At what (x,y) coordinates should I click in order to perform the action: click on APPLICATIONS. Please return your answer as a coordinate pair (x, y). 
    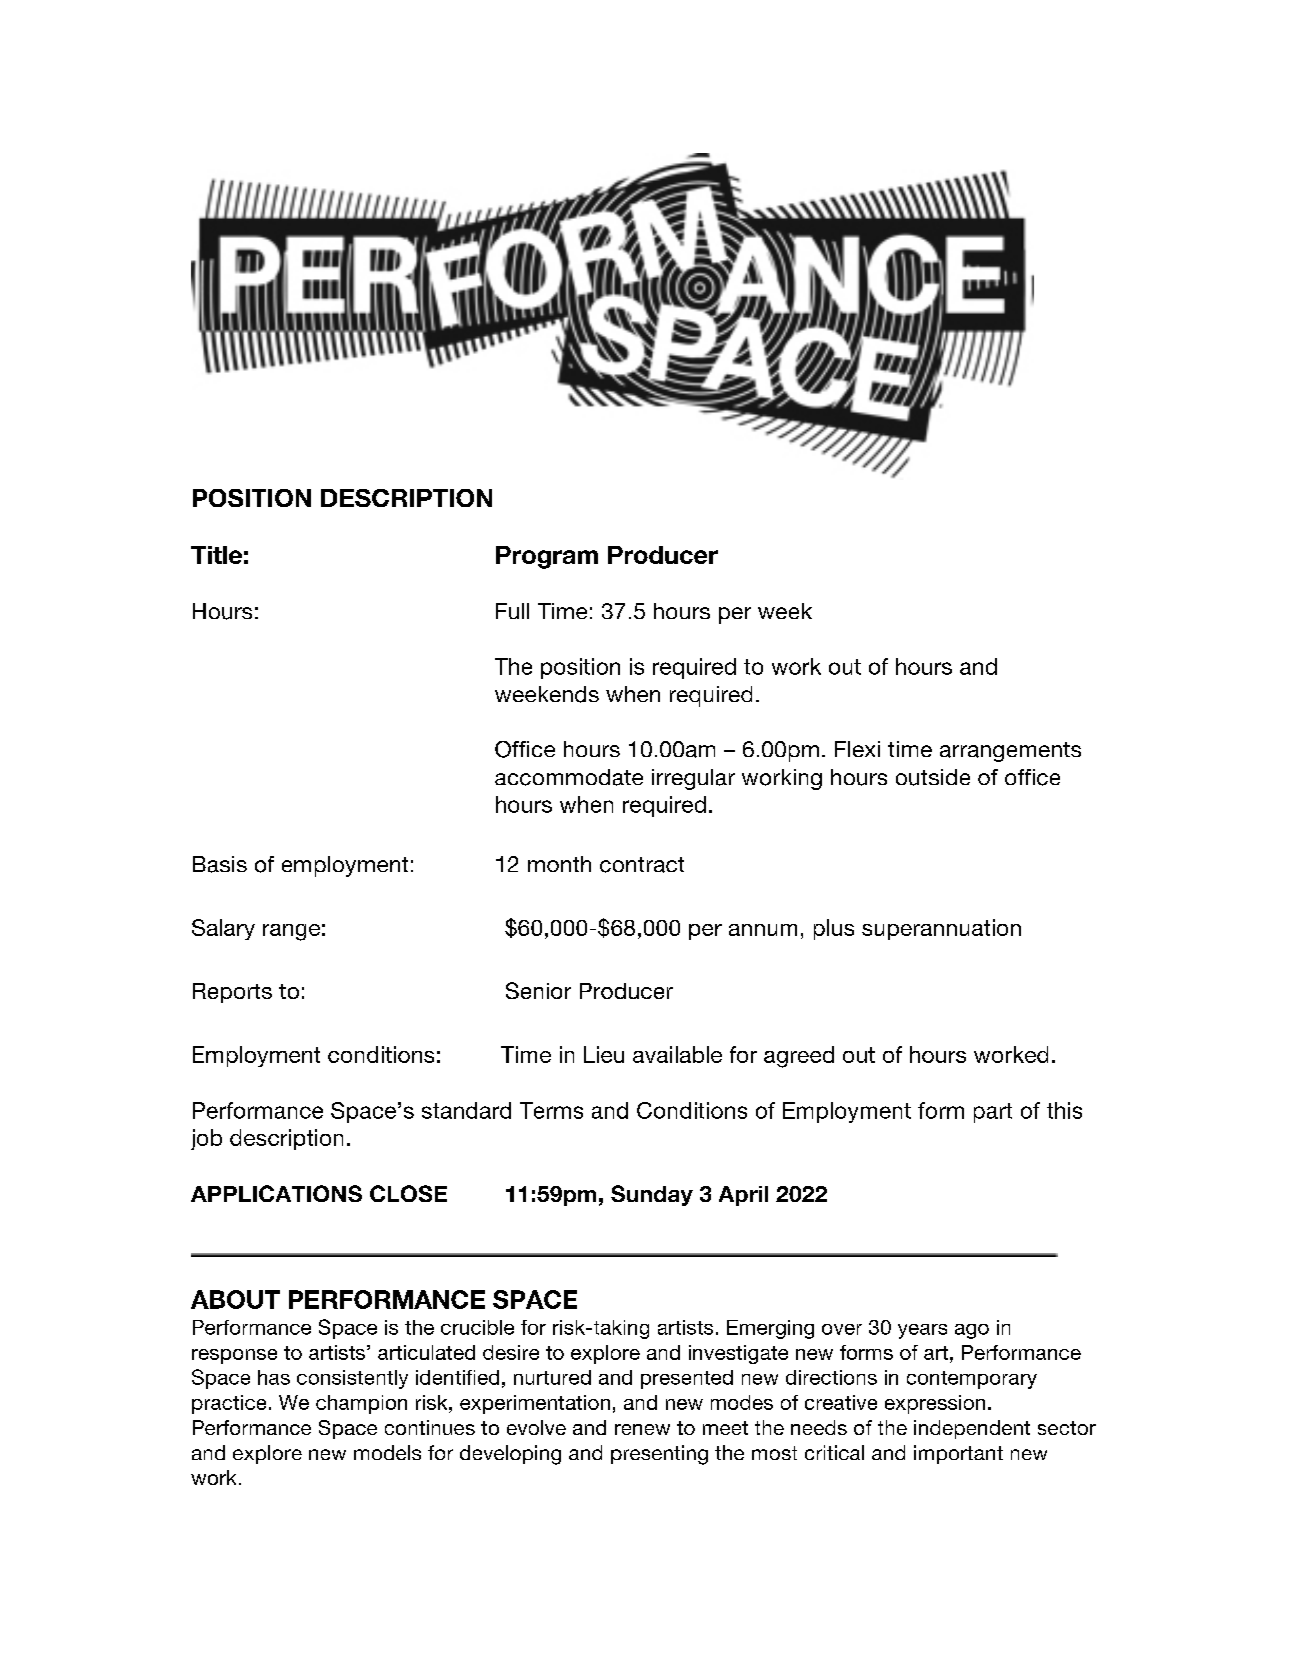
    Looking at the image, I should click on (276, 1193).
